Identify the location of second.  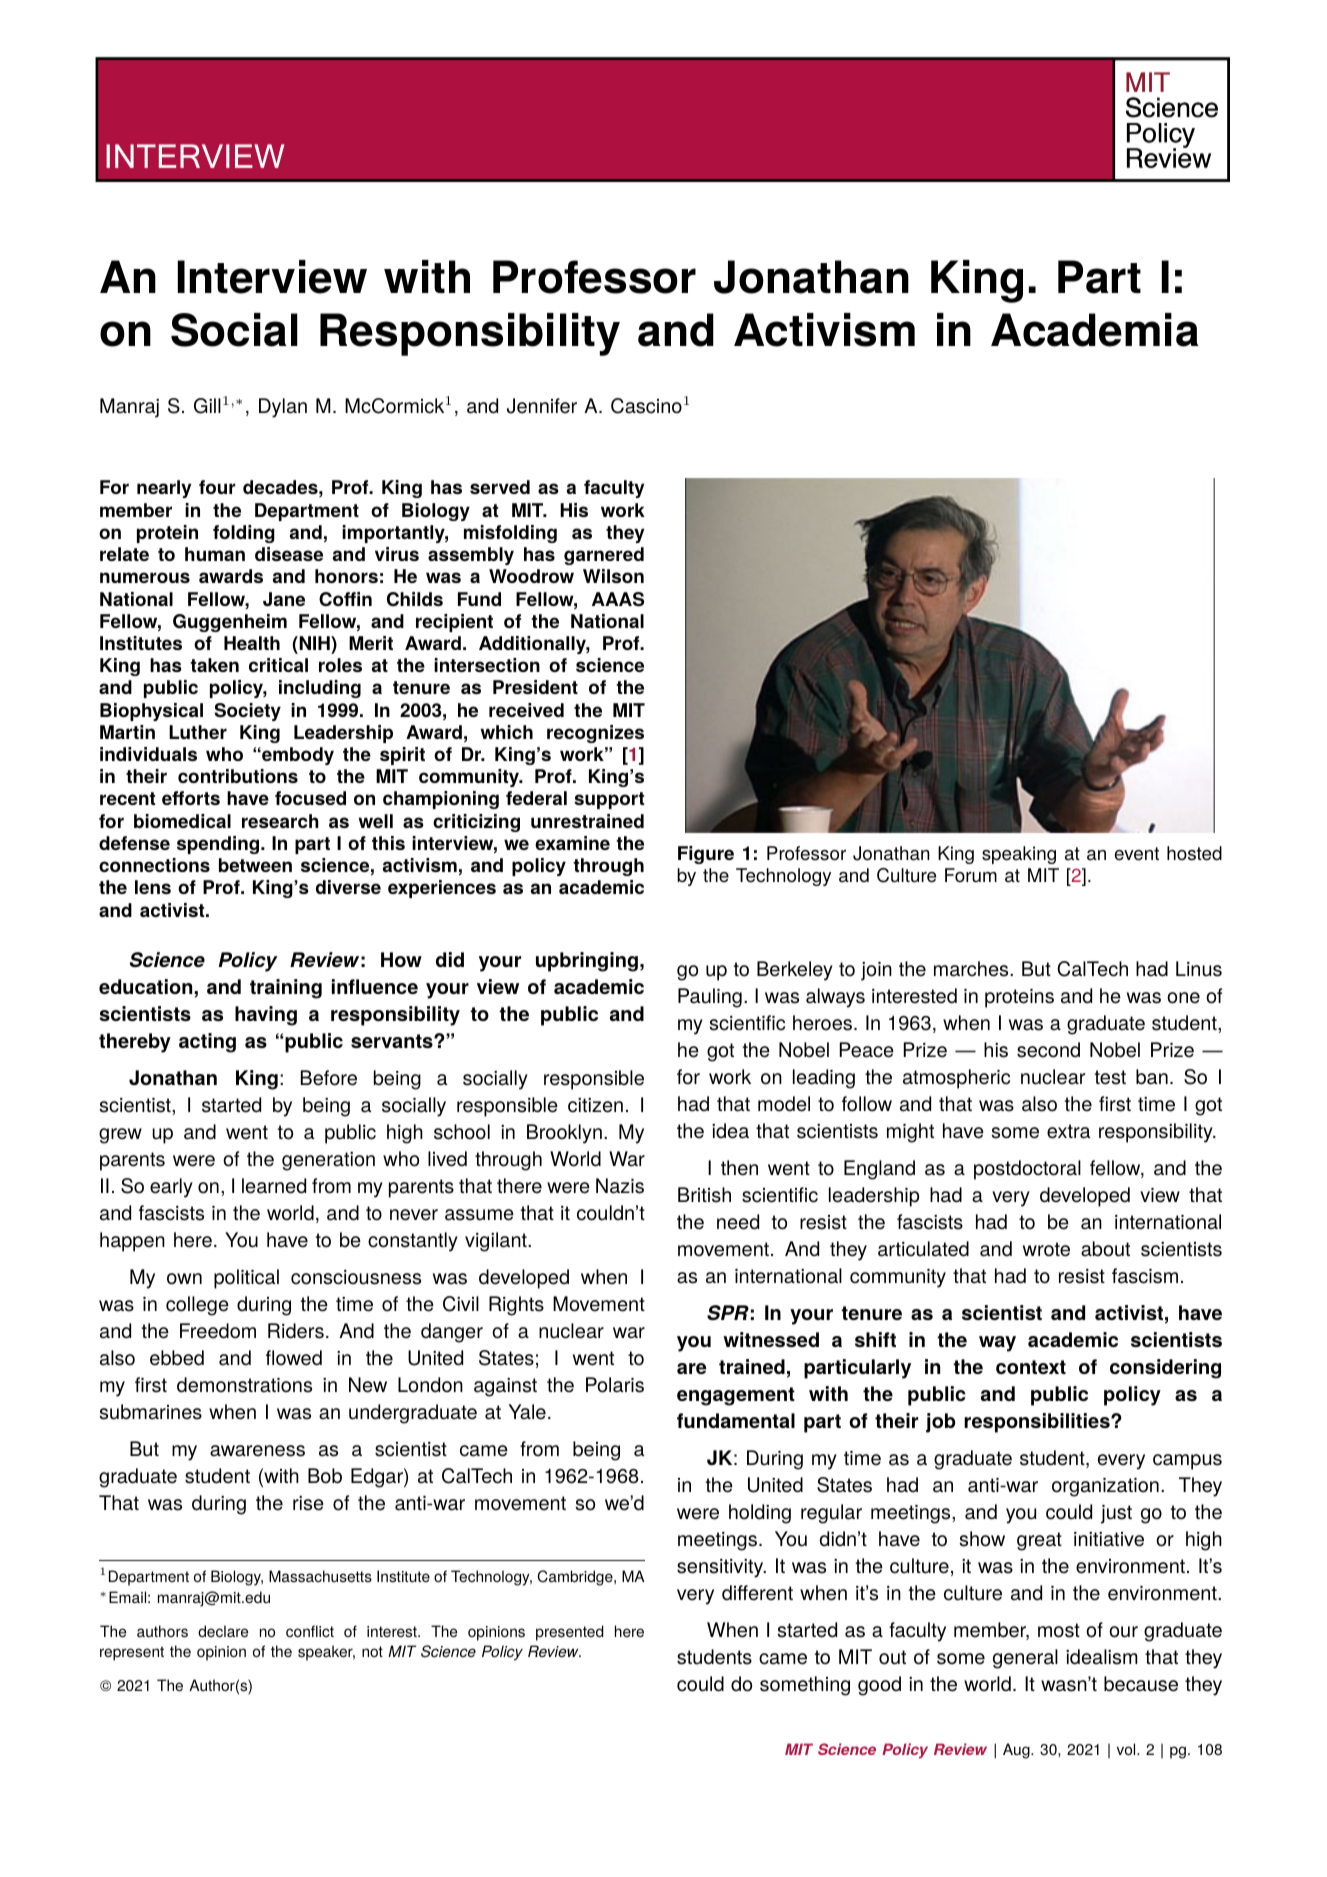
(1048, 1050).
